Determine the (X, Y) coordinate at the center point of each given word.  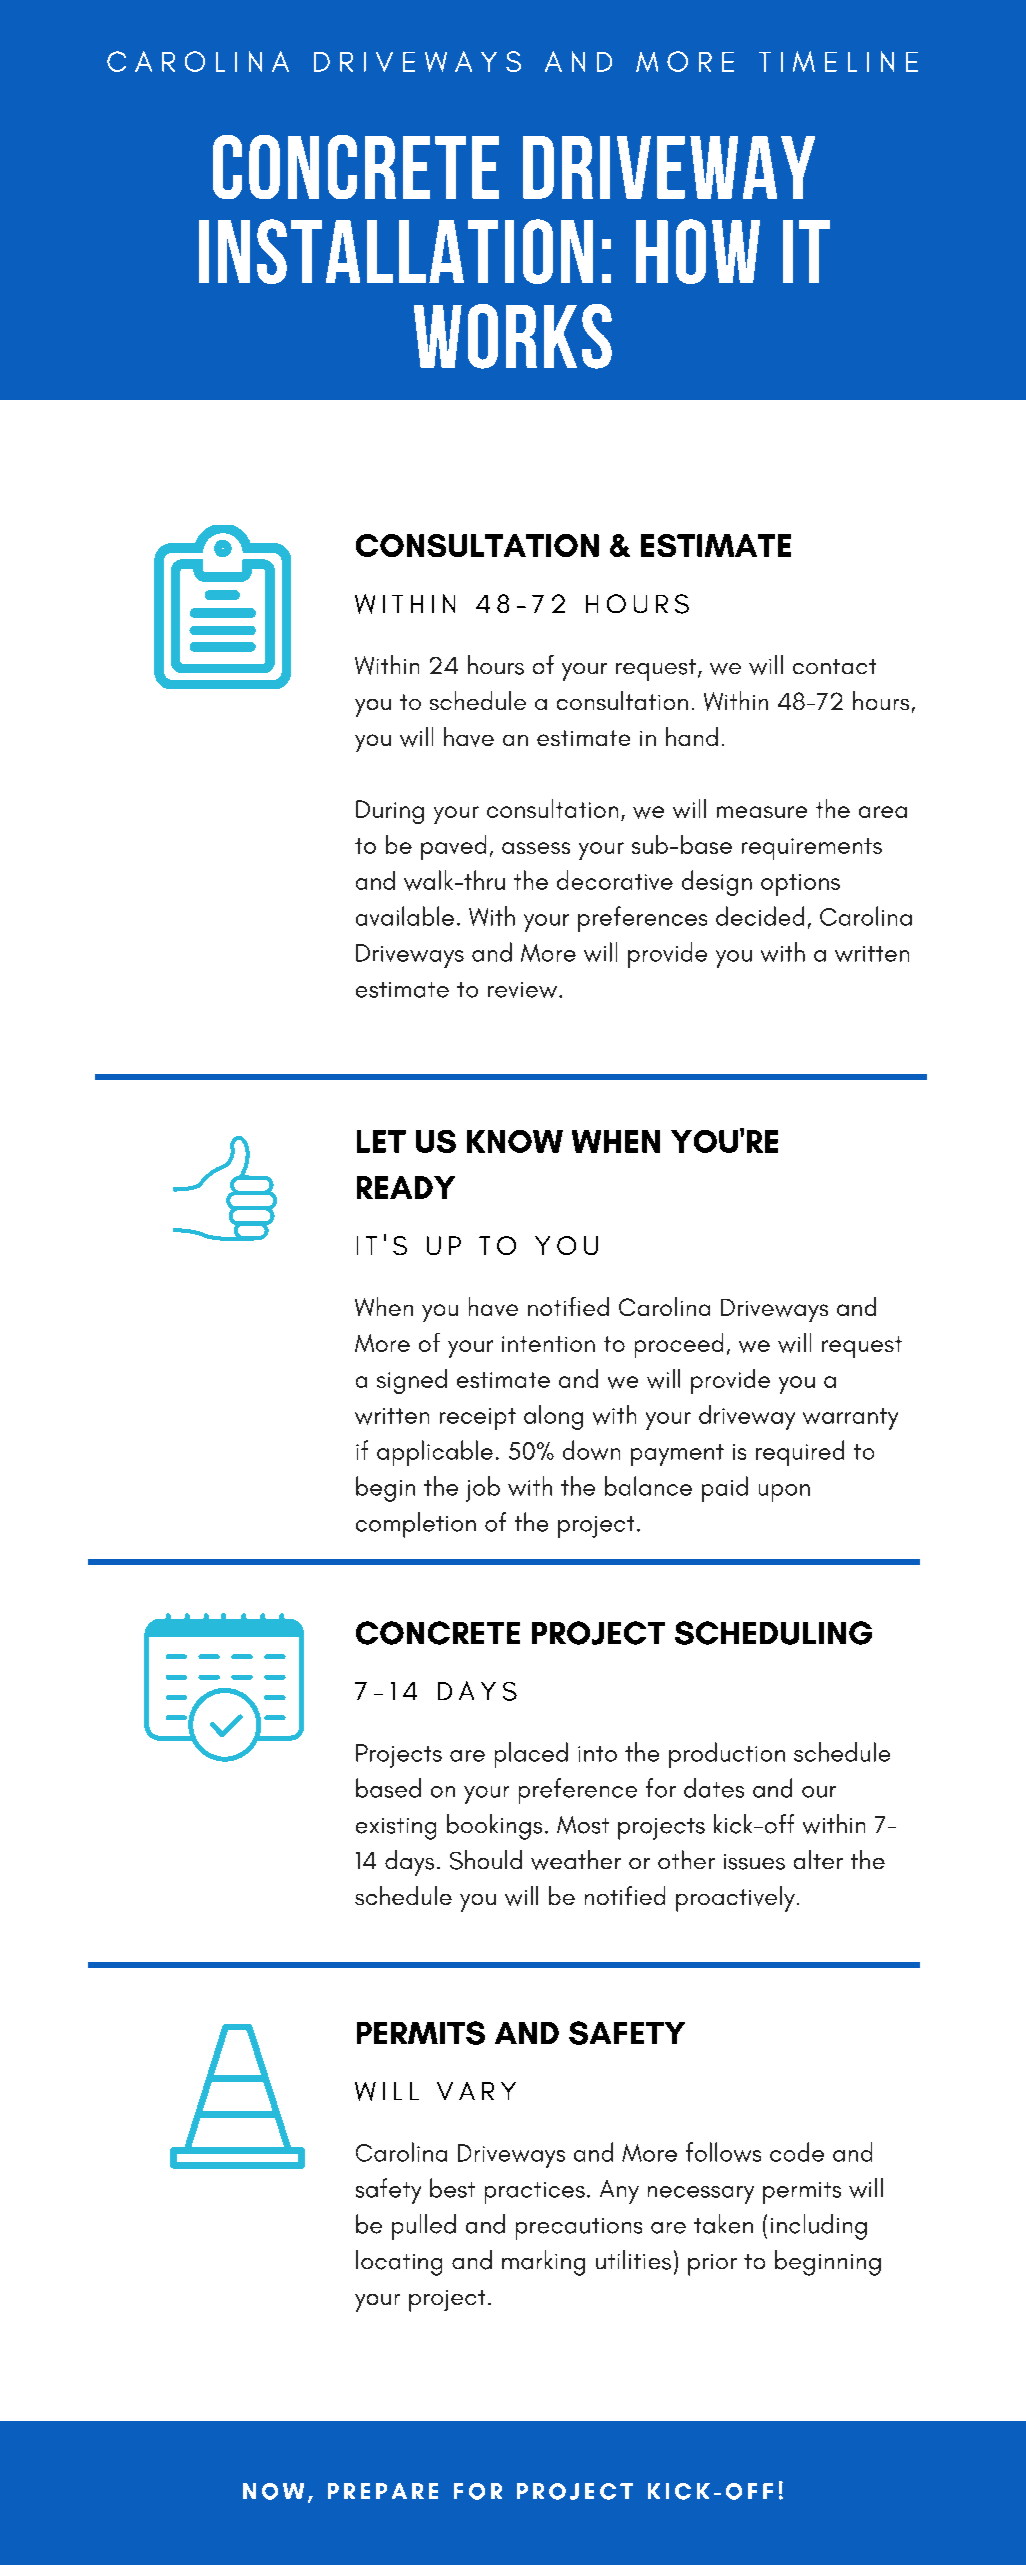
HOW (698, 251)
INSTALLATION (396, 251)
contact (834, 666)
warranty (850, 1419)
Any (619, 2192)
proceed (679, 1345)
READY (406, 1187)
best (452, 2188)
